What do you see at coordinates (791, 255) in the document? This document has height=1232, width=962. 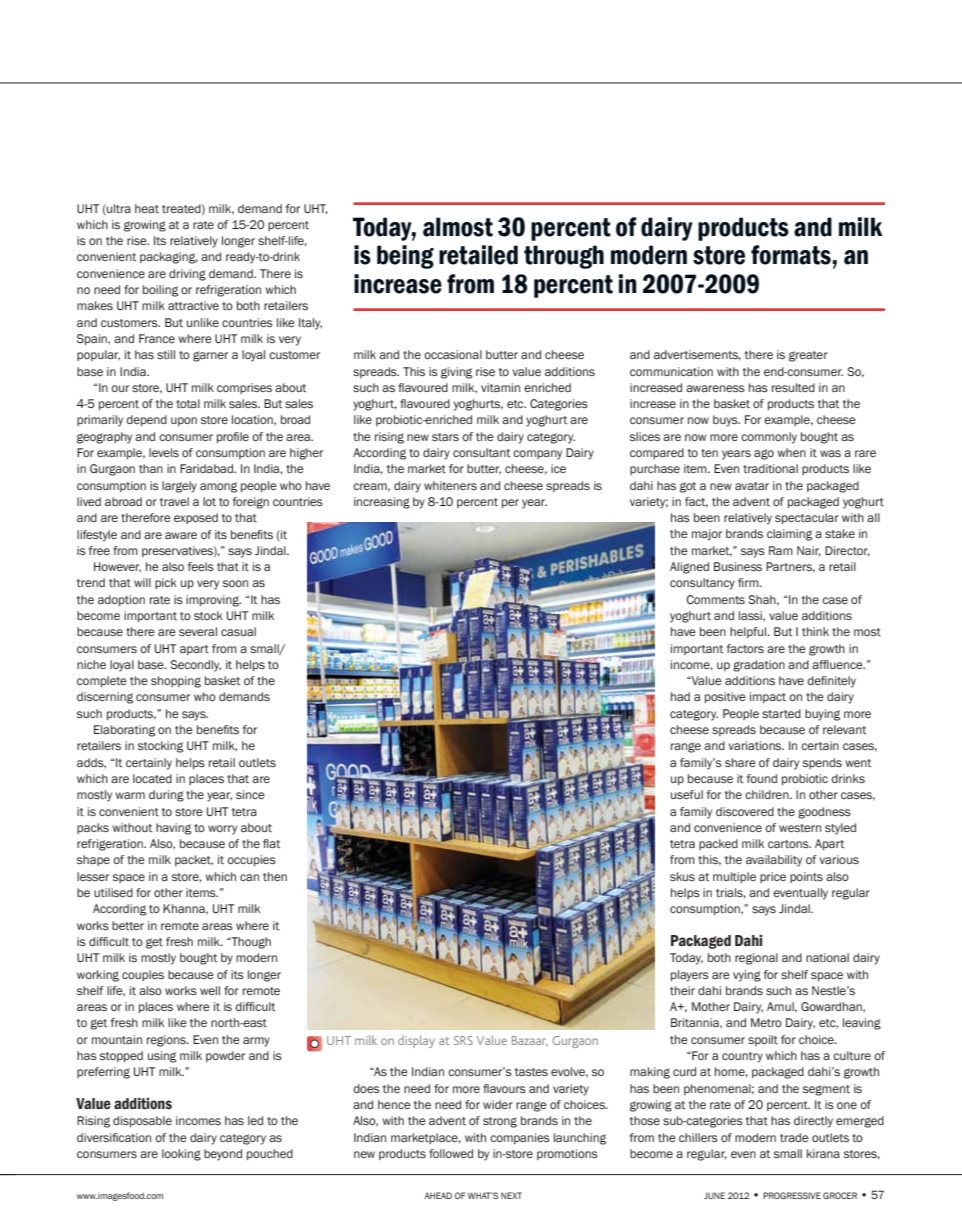 I see `formats` at bounding box center [791, 255].
